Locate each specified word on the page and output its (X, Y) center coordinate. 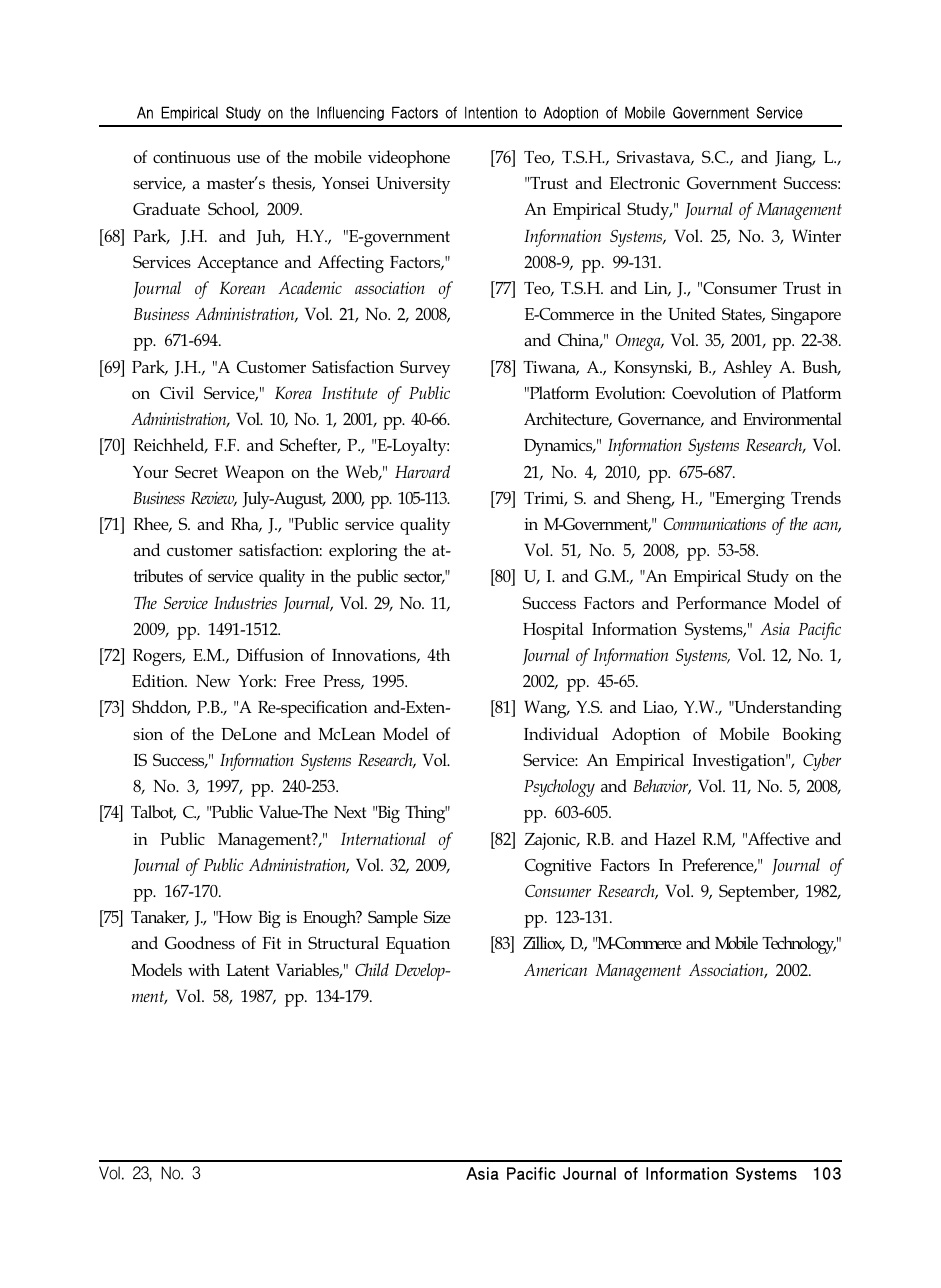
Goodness (200, 942)
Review (213, 499)
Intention (491, 112)
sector (424, 578)
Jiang (795, 159)
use (248, 159)
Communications (714, 523)
